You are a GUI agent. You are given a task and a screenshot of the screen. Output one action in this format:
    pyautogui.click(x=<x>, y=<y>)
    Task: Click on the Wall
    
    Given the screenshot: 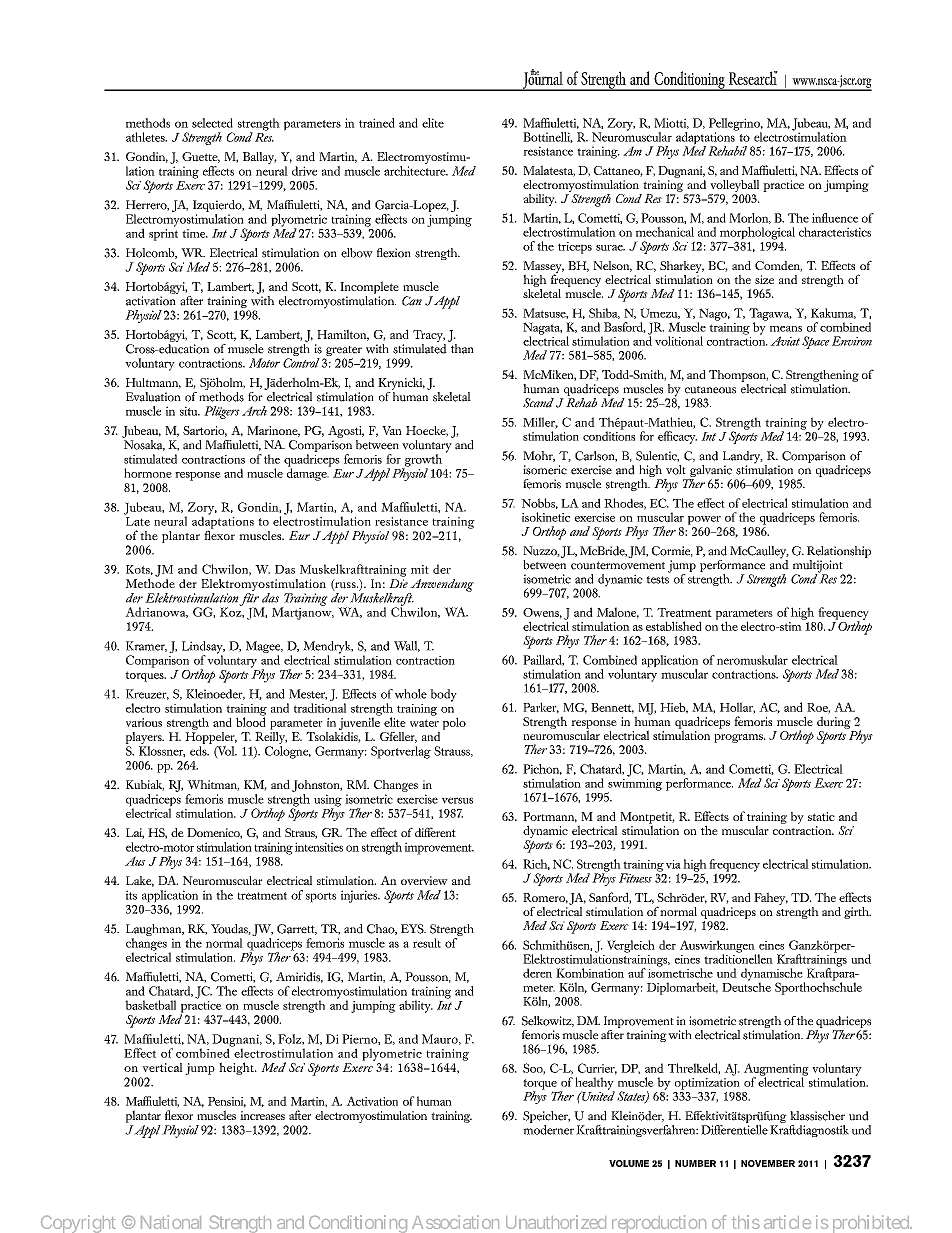 What is the action you would take?
    pyautogui.click(x=407, y=646)
